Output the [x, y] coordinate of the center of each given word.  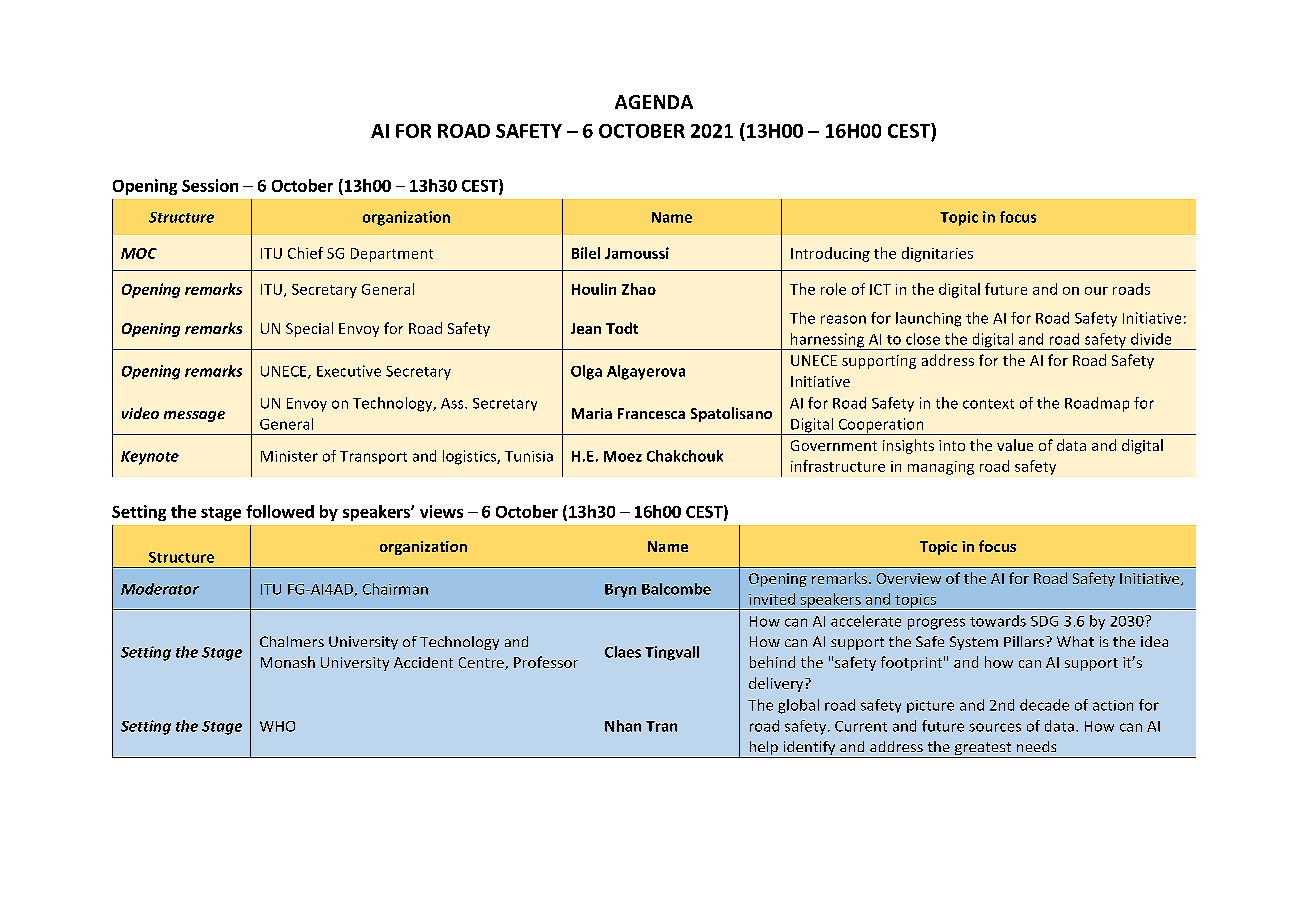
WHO [277, 726]
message [194, 416]
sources [995, 727]
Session [210, 185]
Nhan [623, 726]
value [1015, 445]
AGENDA [654, 102]
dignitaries [937, 254]
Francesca [651, 413]
